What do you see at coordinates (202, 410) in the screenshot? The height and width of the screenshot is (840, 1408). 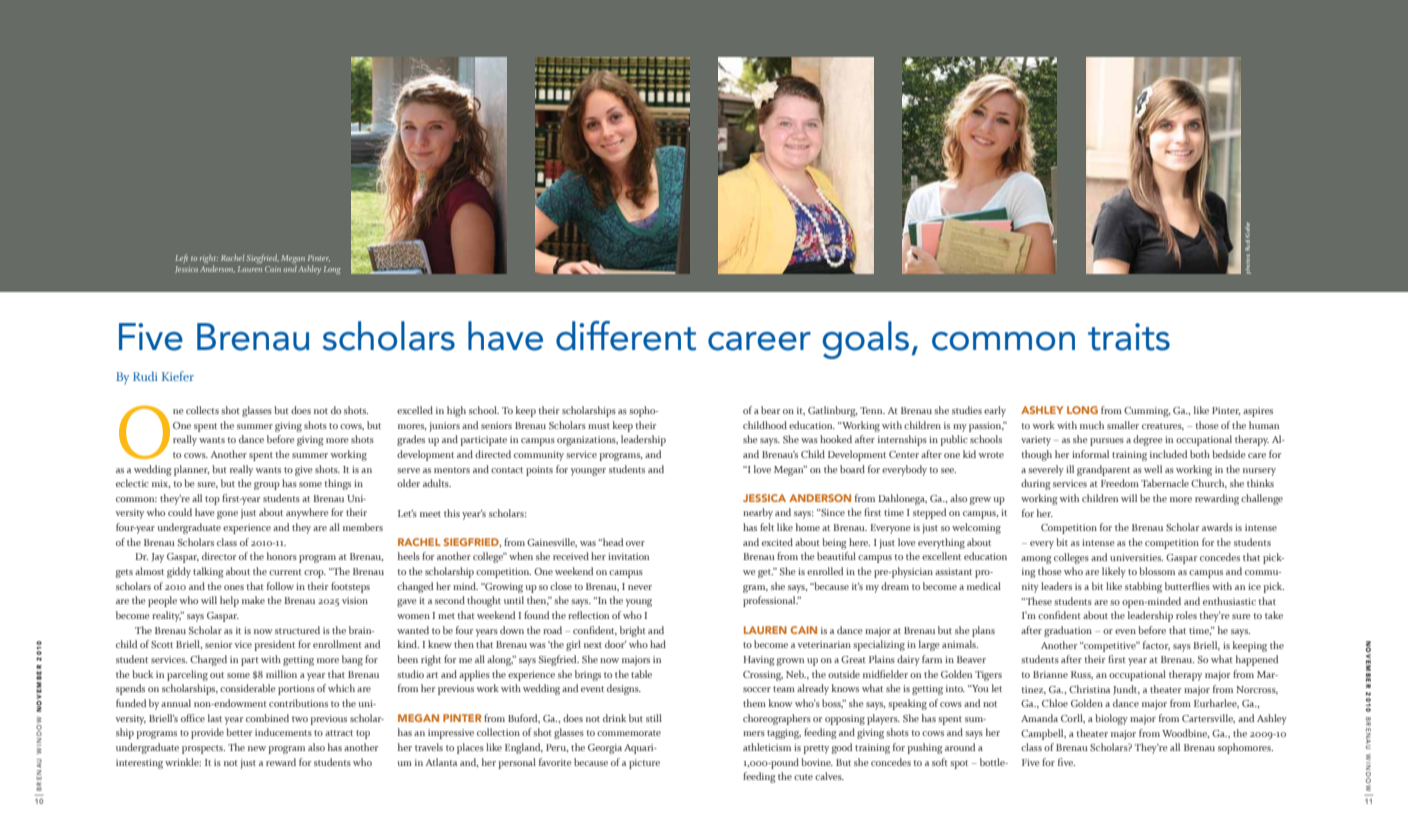 I see `collects` at bounding box center [202, 410].
